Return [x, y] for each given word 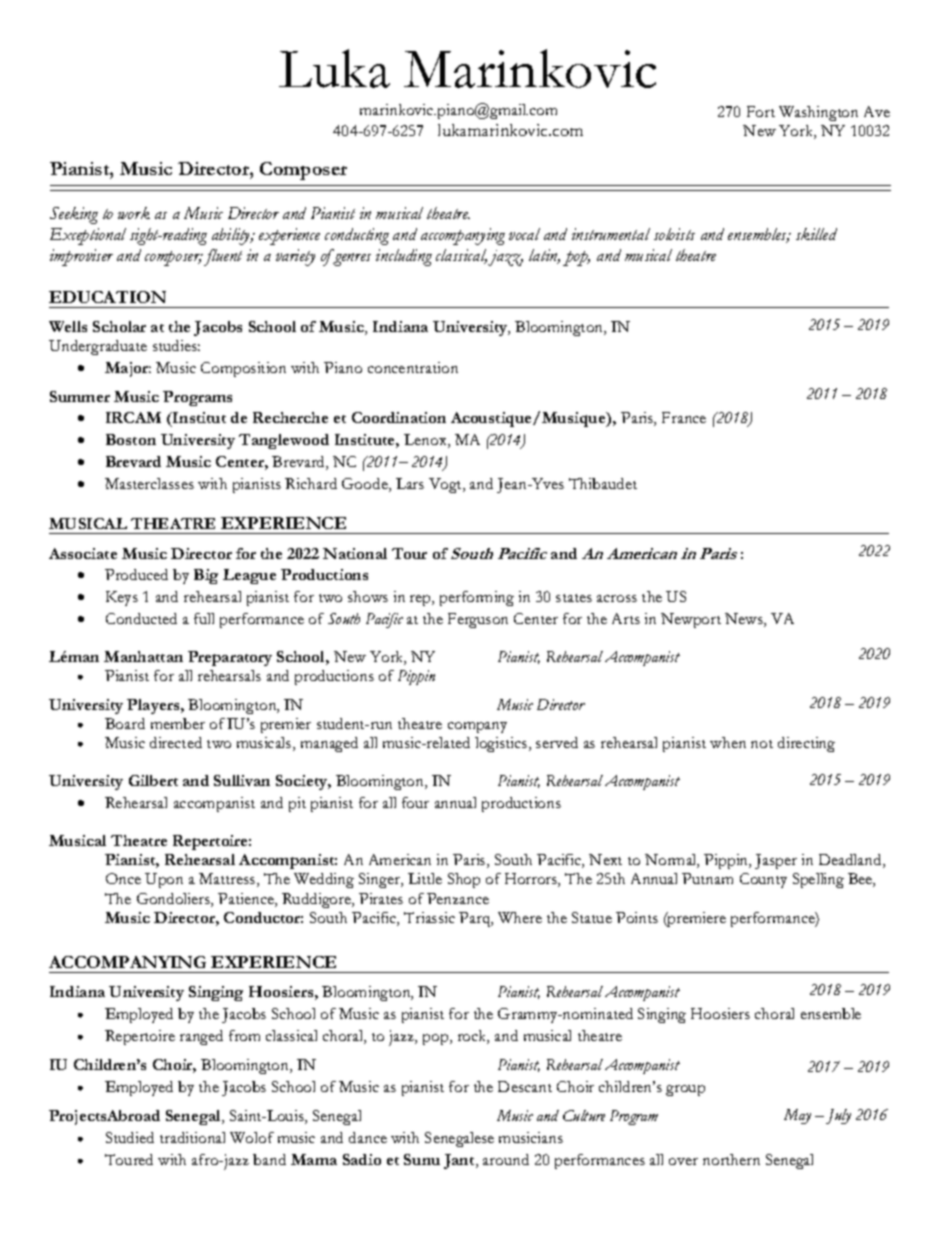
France [684, 417]
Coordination [399, 417]
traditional [192, 1137]
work [134, 213]
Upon [164, 880]
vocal [524, 234]
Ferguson [478, 620]
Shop [464, 880]
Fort [761, 111]
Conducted [141, 618]
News [745, 620]
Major [128, 369]
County [763, 880]
